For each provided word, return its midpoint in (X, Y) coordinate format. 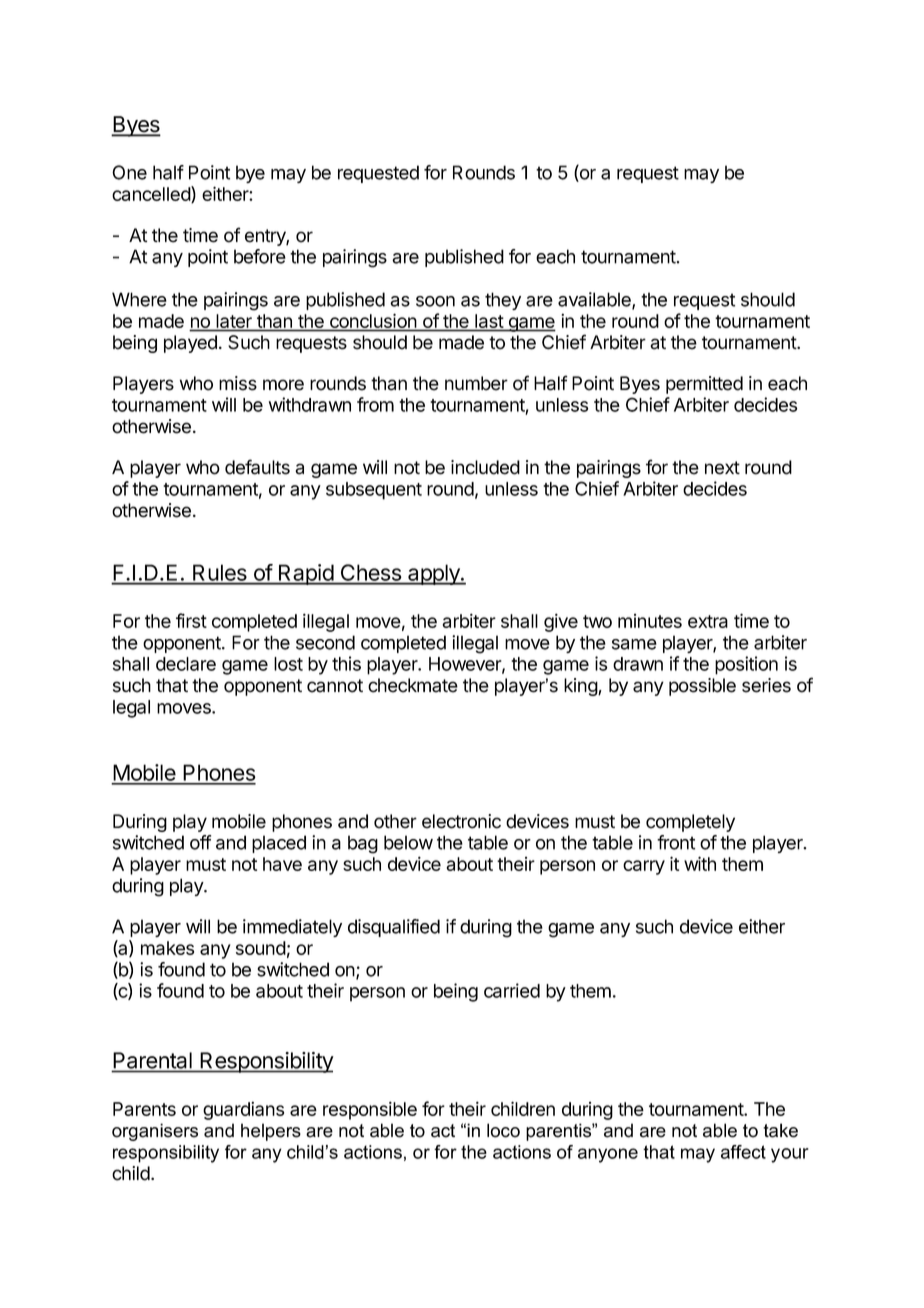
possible (702, 687)
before (260, 256)
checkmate (413, 685)
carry (644, 867)
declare (186, 664)
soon (435, 301)
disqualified (394, 928)
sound (261, 948)
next (722, 468)
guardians (243, 1110)
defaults (257, 467)
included (485, 467)
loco (503, 1130)
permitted (704, 385)
